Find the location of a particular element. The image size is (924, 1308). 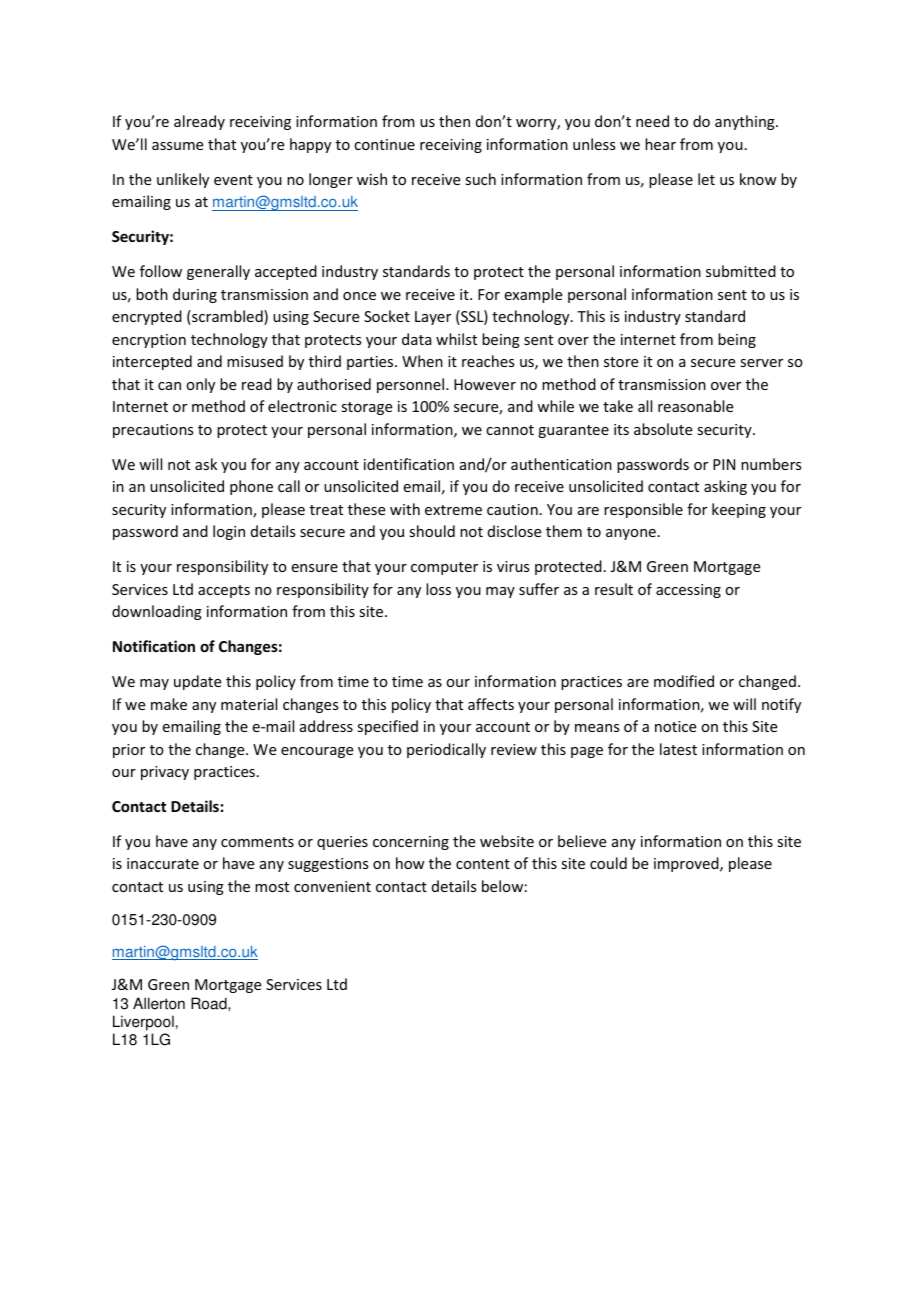

hear is located at coordinates (660, 144).
